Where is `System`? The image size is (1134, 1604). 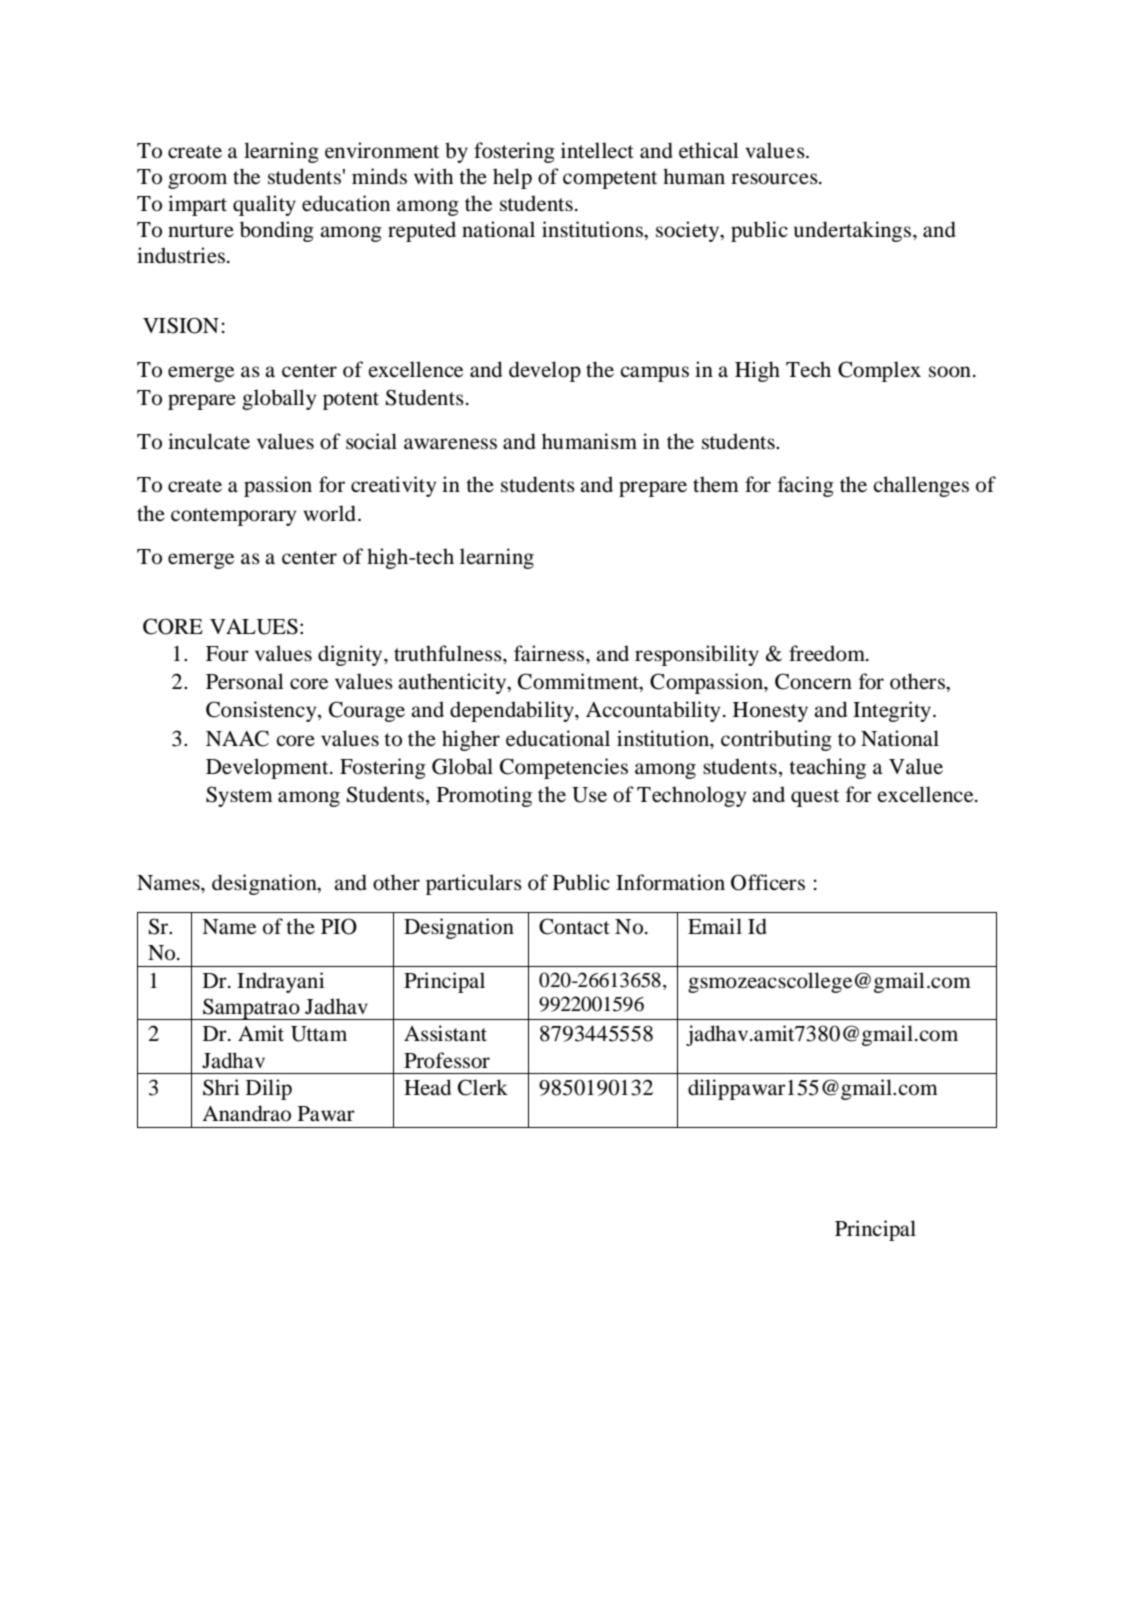 System is located at coordinates (239, 796).
